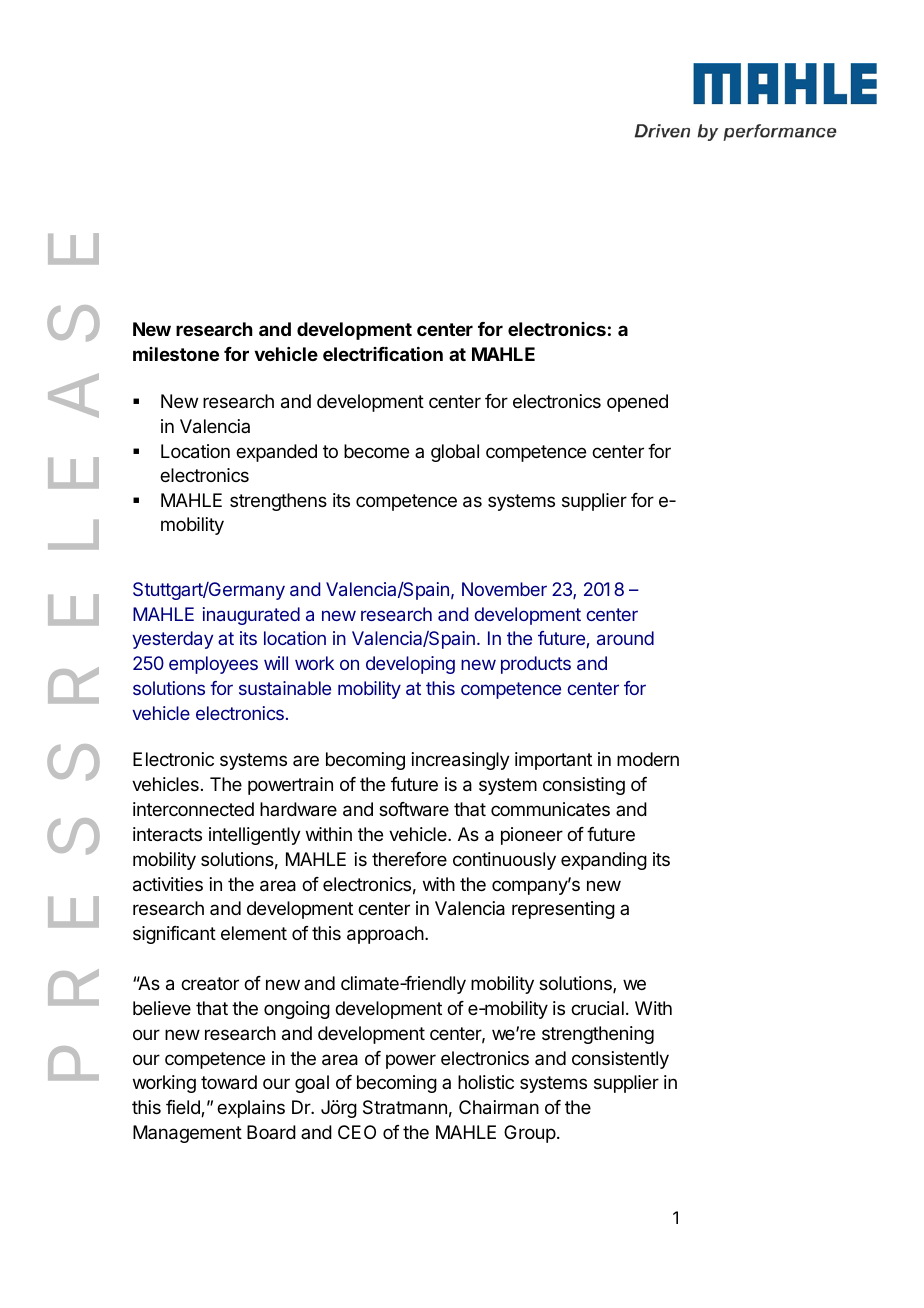 This screenshot has height=1308, width=924. What do you see at coordinates (410, 665) in the screenshot?
I see `developing` at bounding box center [410, 665].
